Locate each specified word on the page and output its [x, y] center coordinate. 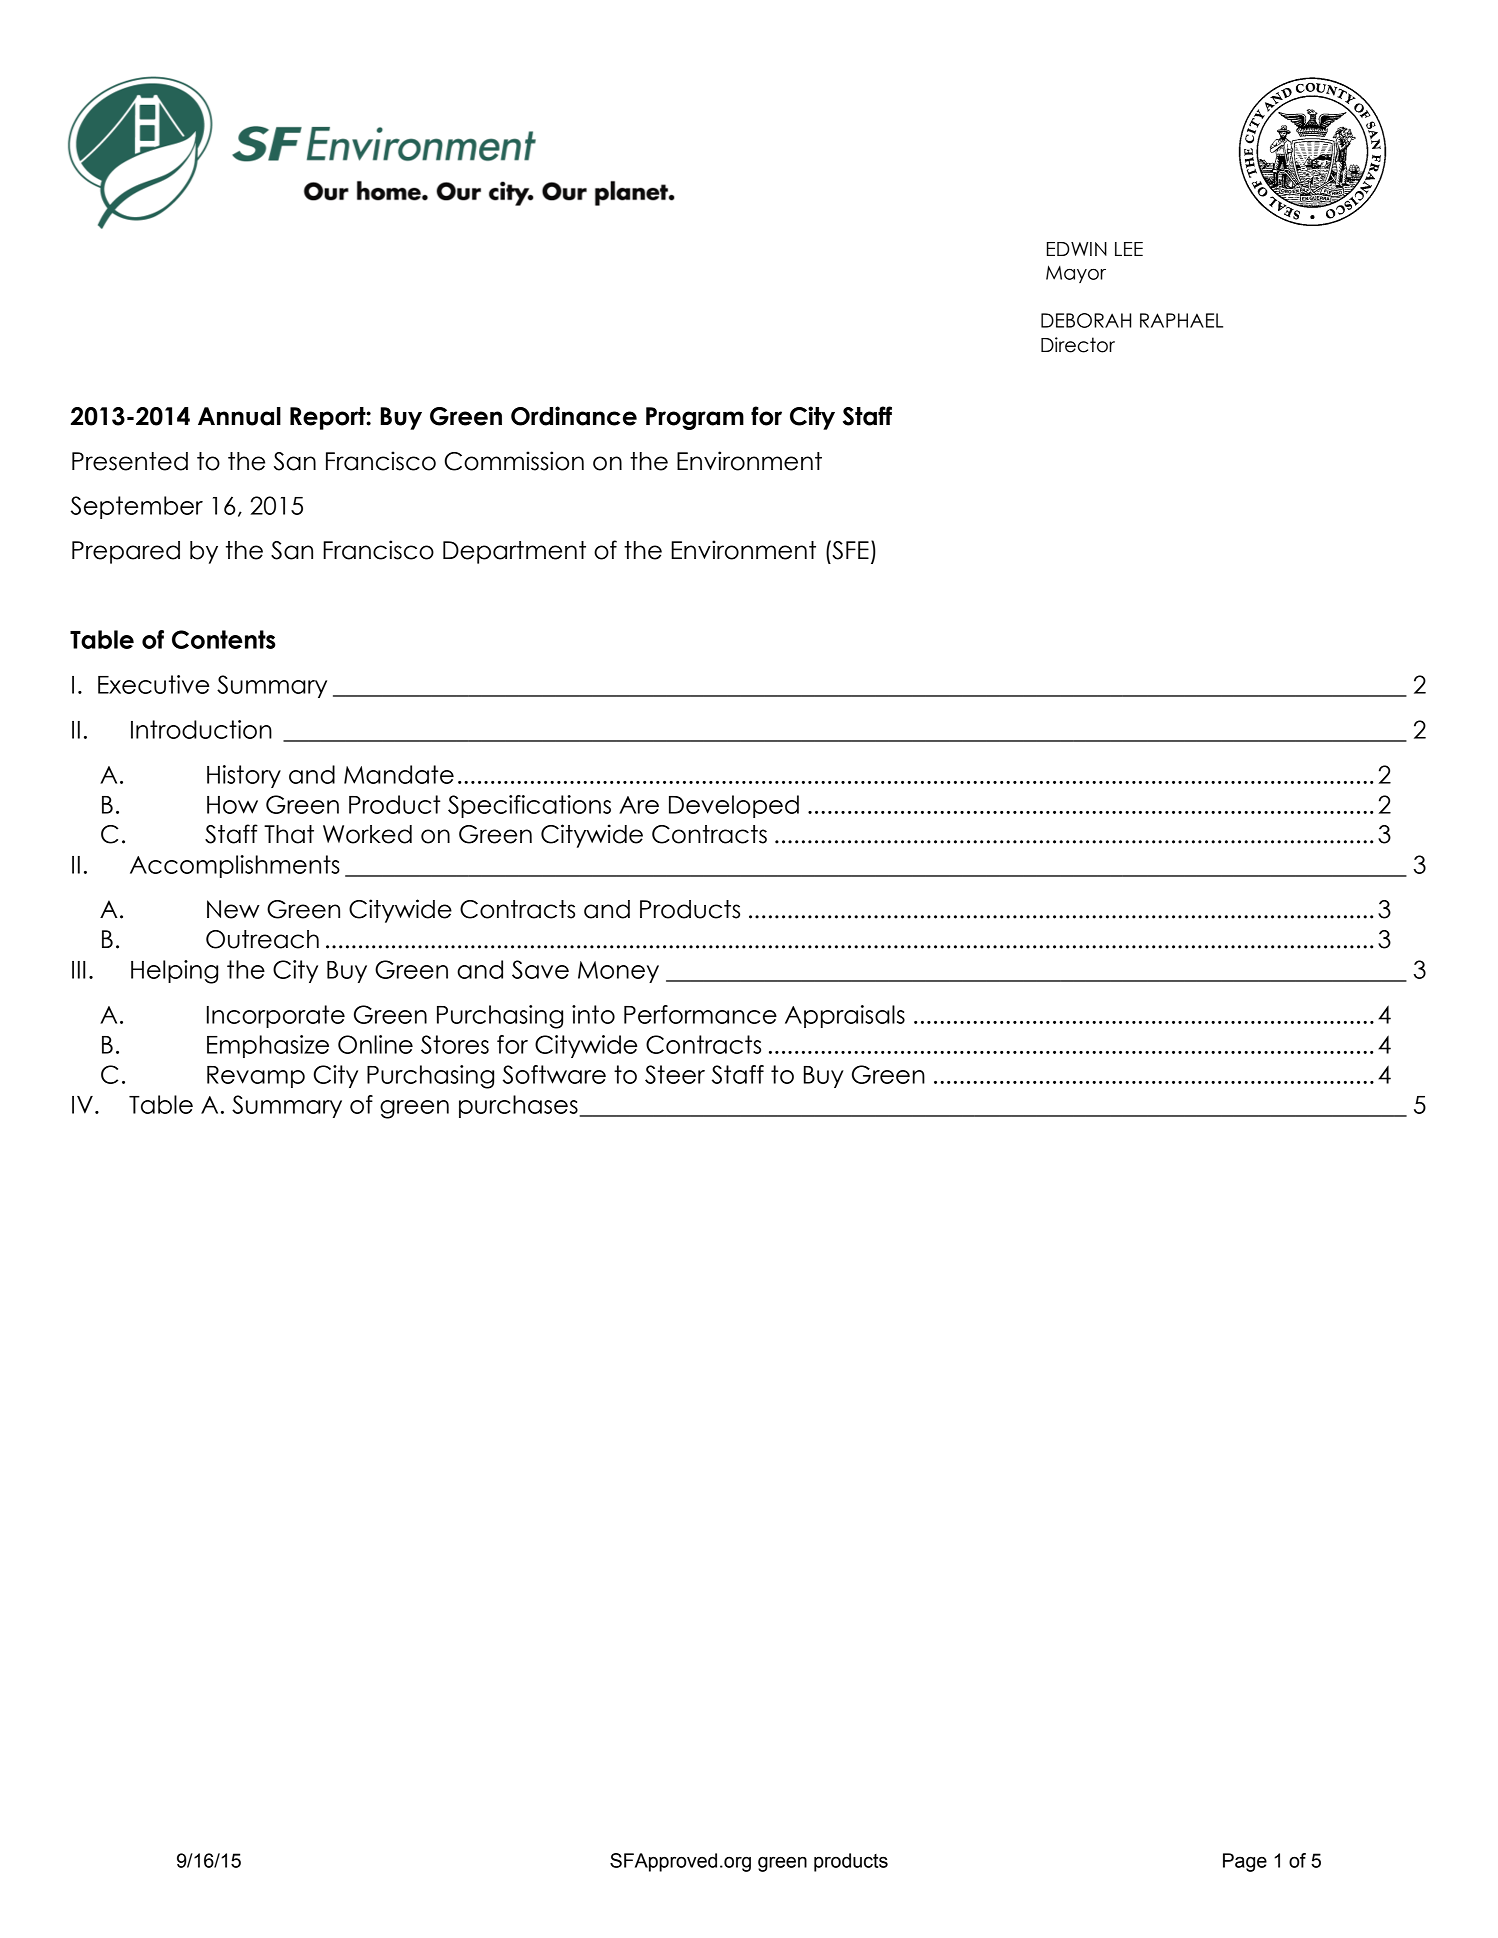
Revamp [256, 1077]
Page [1245, 1862]
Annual [239, 416]
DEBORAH [1086, 320]
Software [554, 1074]
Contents [224, 639]
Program [695, 418]
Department [514, 552]
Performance [700, 1014]
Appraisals [845, 1016]
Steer [675, 1074]
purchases [519, 1106]
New [233, 909]
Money [618, 972]
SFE [849, 550]
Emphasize [268, 1046]
